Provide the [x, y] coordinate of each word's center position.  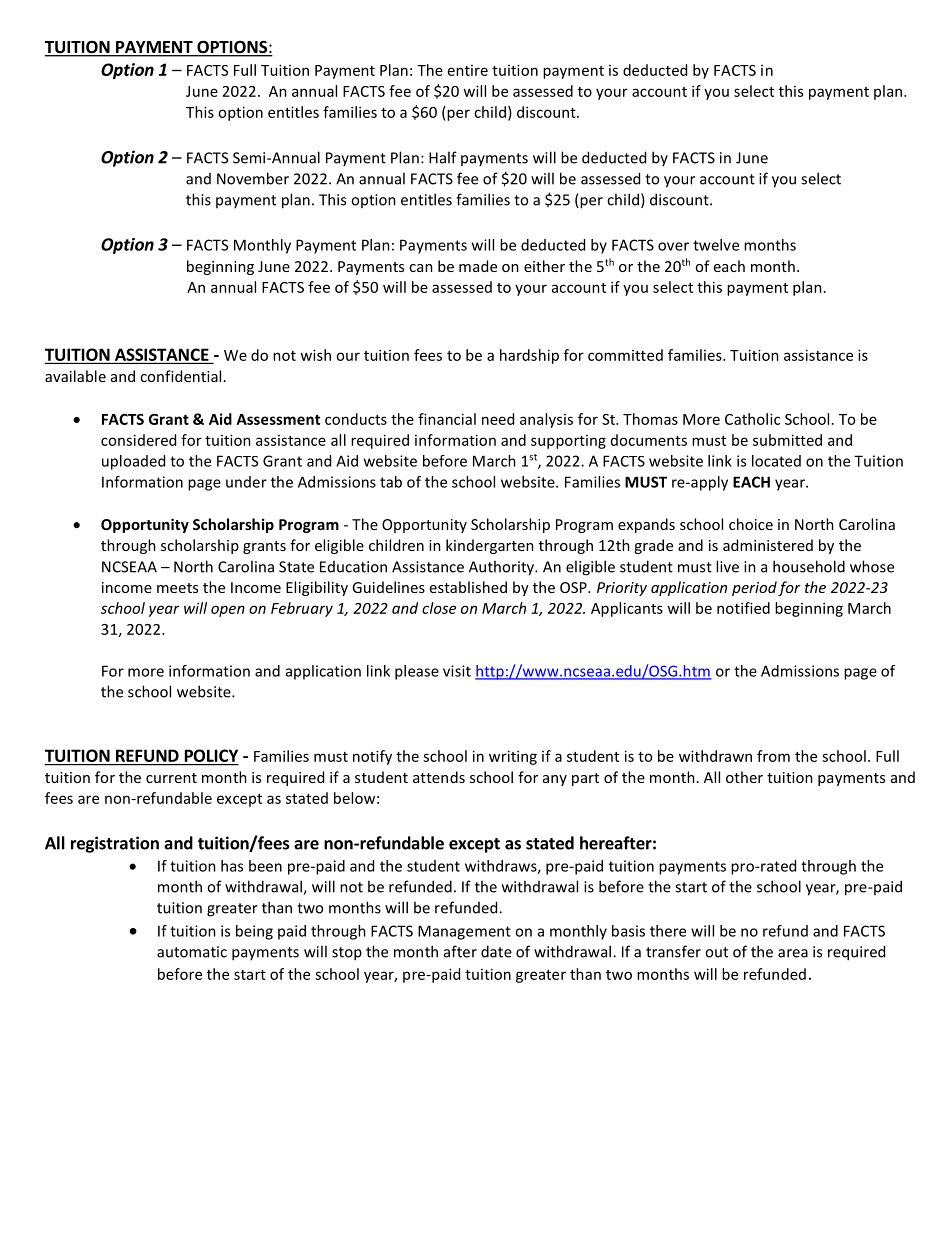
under [246, 482]
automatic [192, 952]
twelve [716, 245]
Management [464, 932]
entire [468, 70]
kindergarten [490, 546]
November [253, 178]
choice [751, 524]
